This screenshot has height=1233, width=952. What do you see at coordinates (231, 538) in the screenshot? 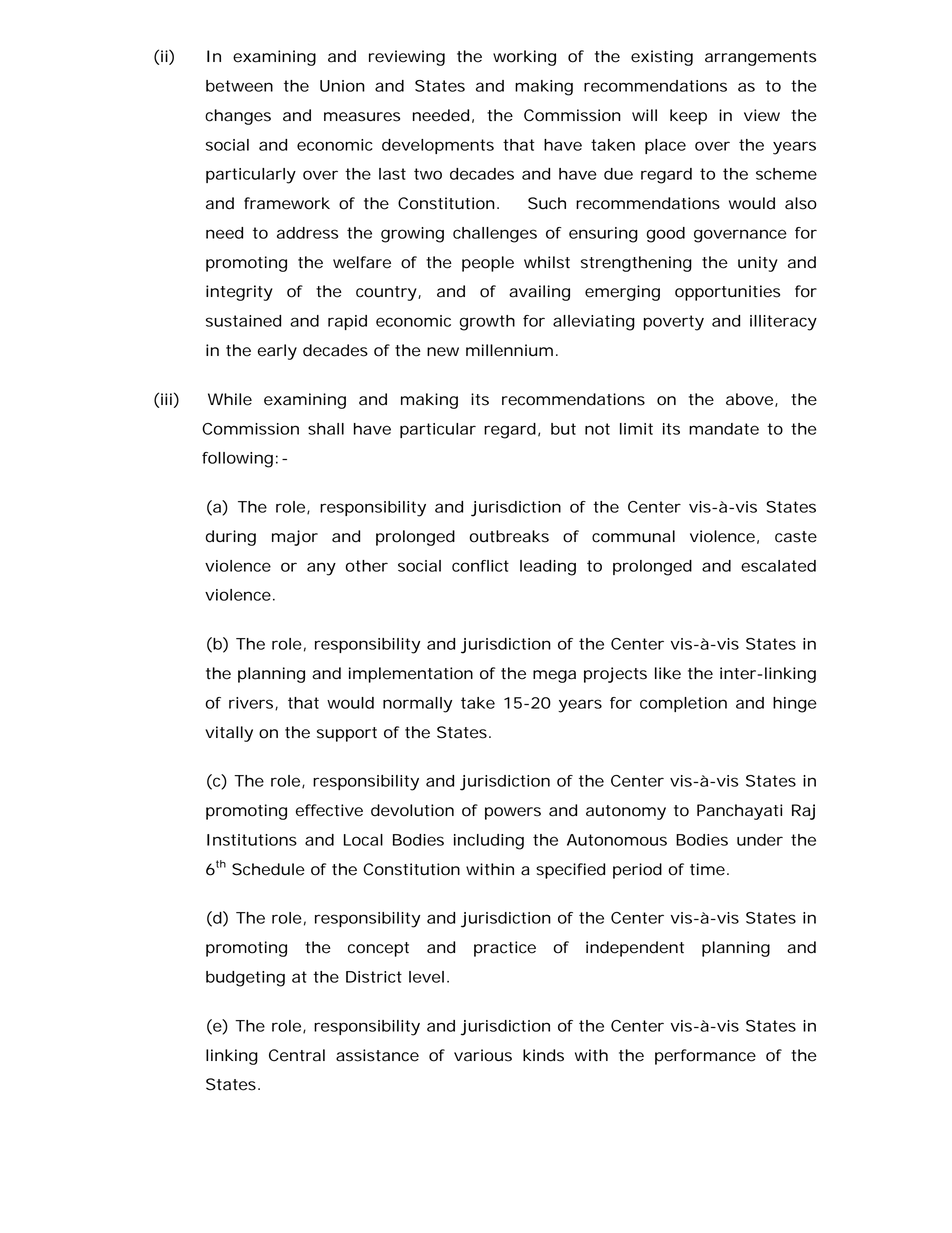
I see `during` at bounding box center [231, 538].
